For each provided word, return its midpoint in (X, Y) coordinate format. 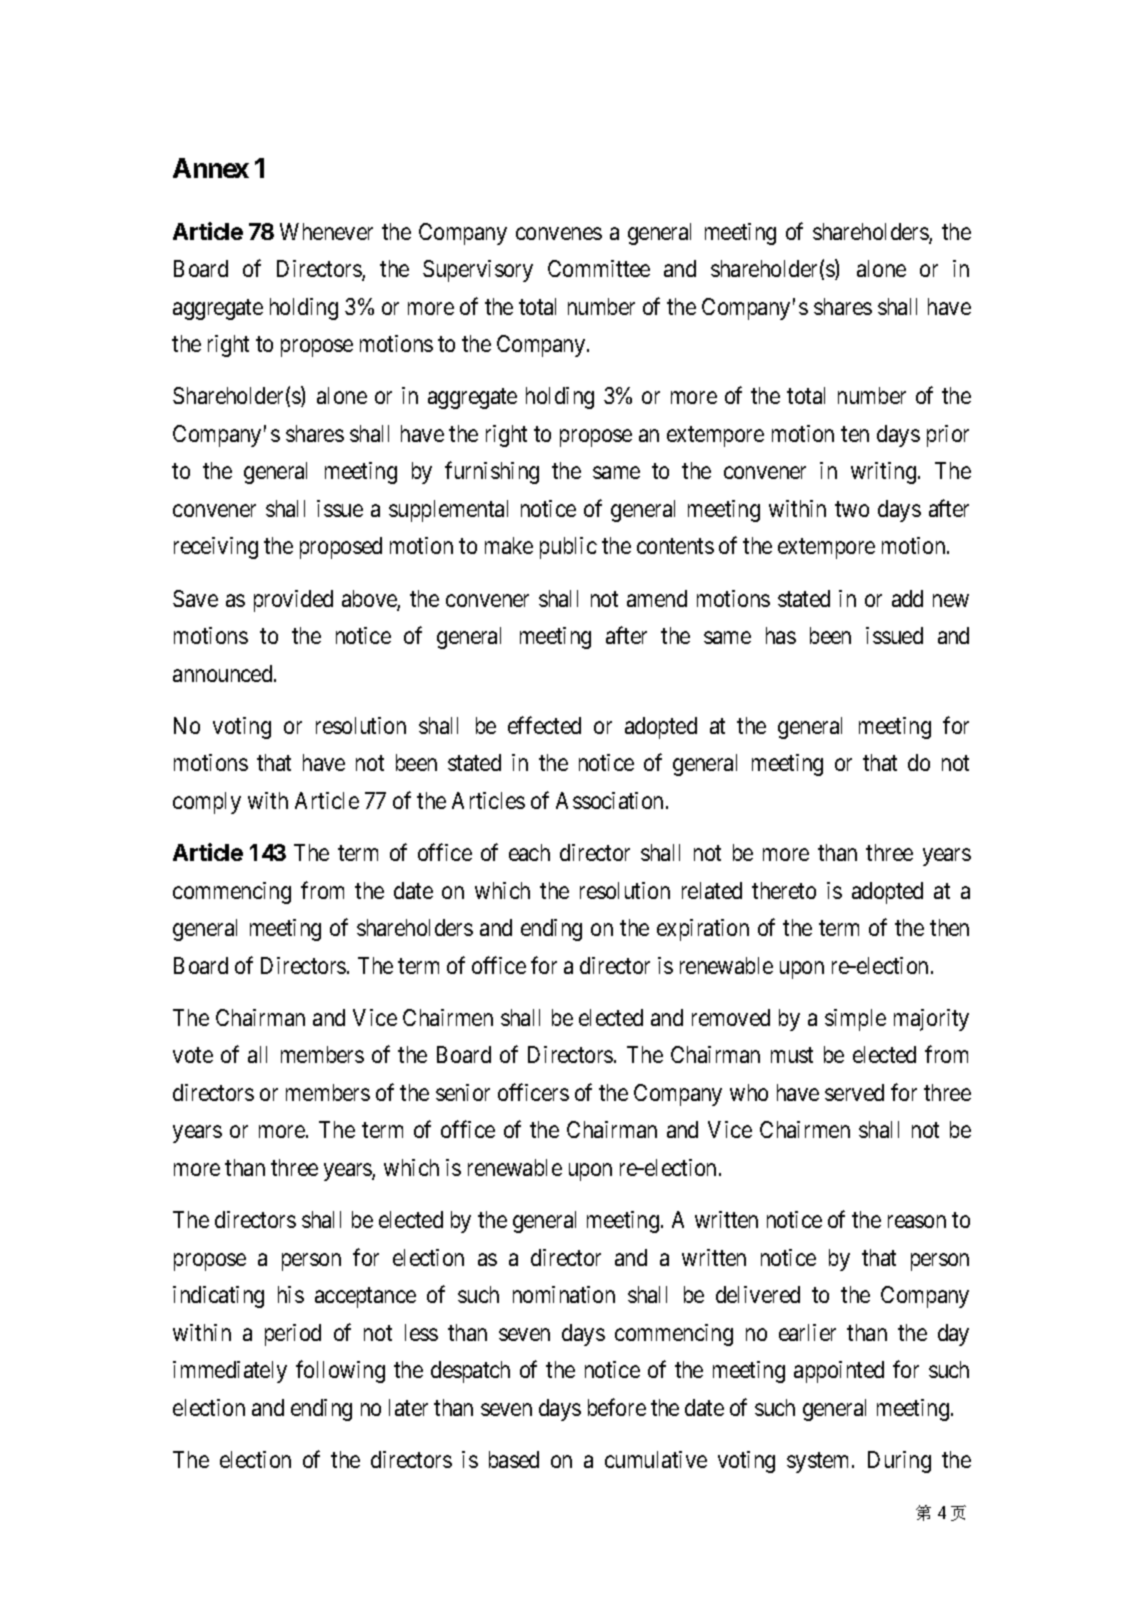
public (568, 548)
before (617, 1407)
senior (463, 1092)
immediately (230, 1372)
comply (207, 803)
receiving (216, 548)
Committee (599, 268)
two (852, 509)
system (820, 1463)
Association (609, 800)
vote (193, 1055)
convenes (559, 233)
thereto (784, 890)
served (854, 1092)
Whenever (326, 231)
